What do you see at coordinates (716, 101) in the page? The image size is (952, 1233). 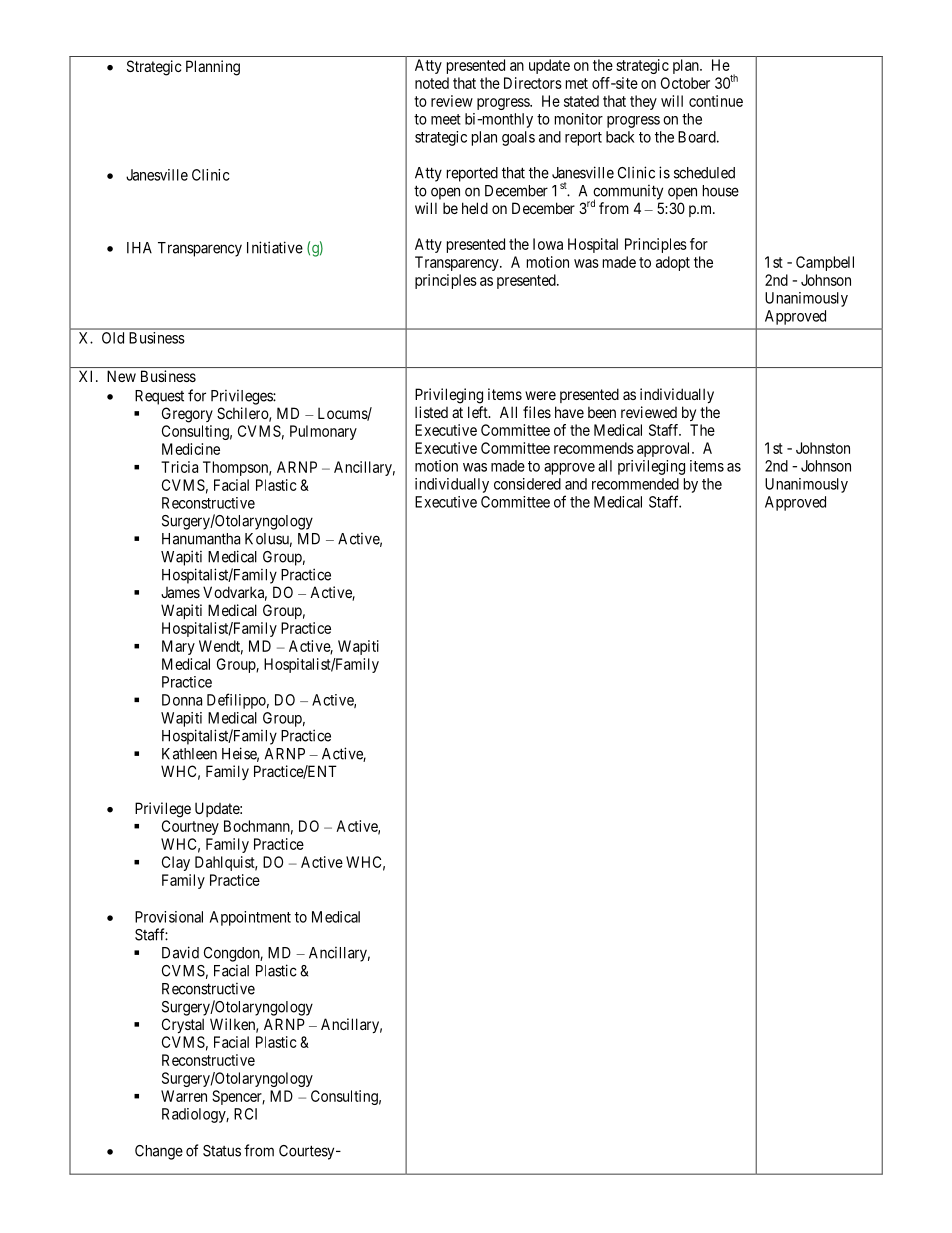 I see `continue` at bounding box center [716, 101].
